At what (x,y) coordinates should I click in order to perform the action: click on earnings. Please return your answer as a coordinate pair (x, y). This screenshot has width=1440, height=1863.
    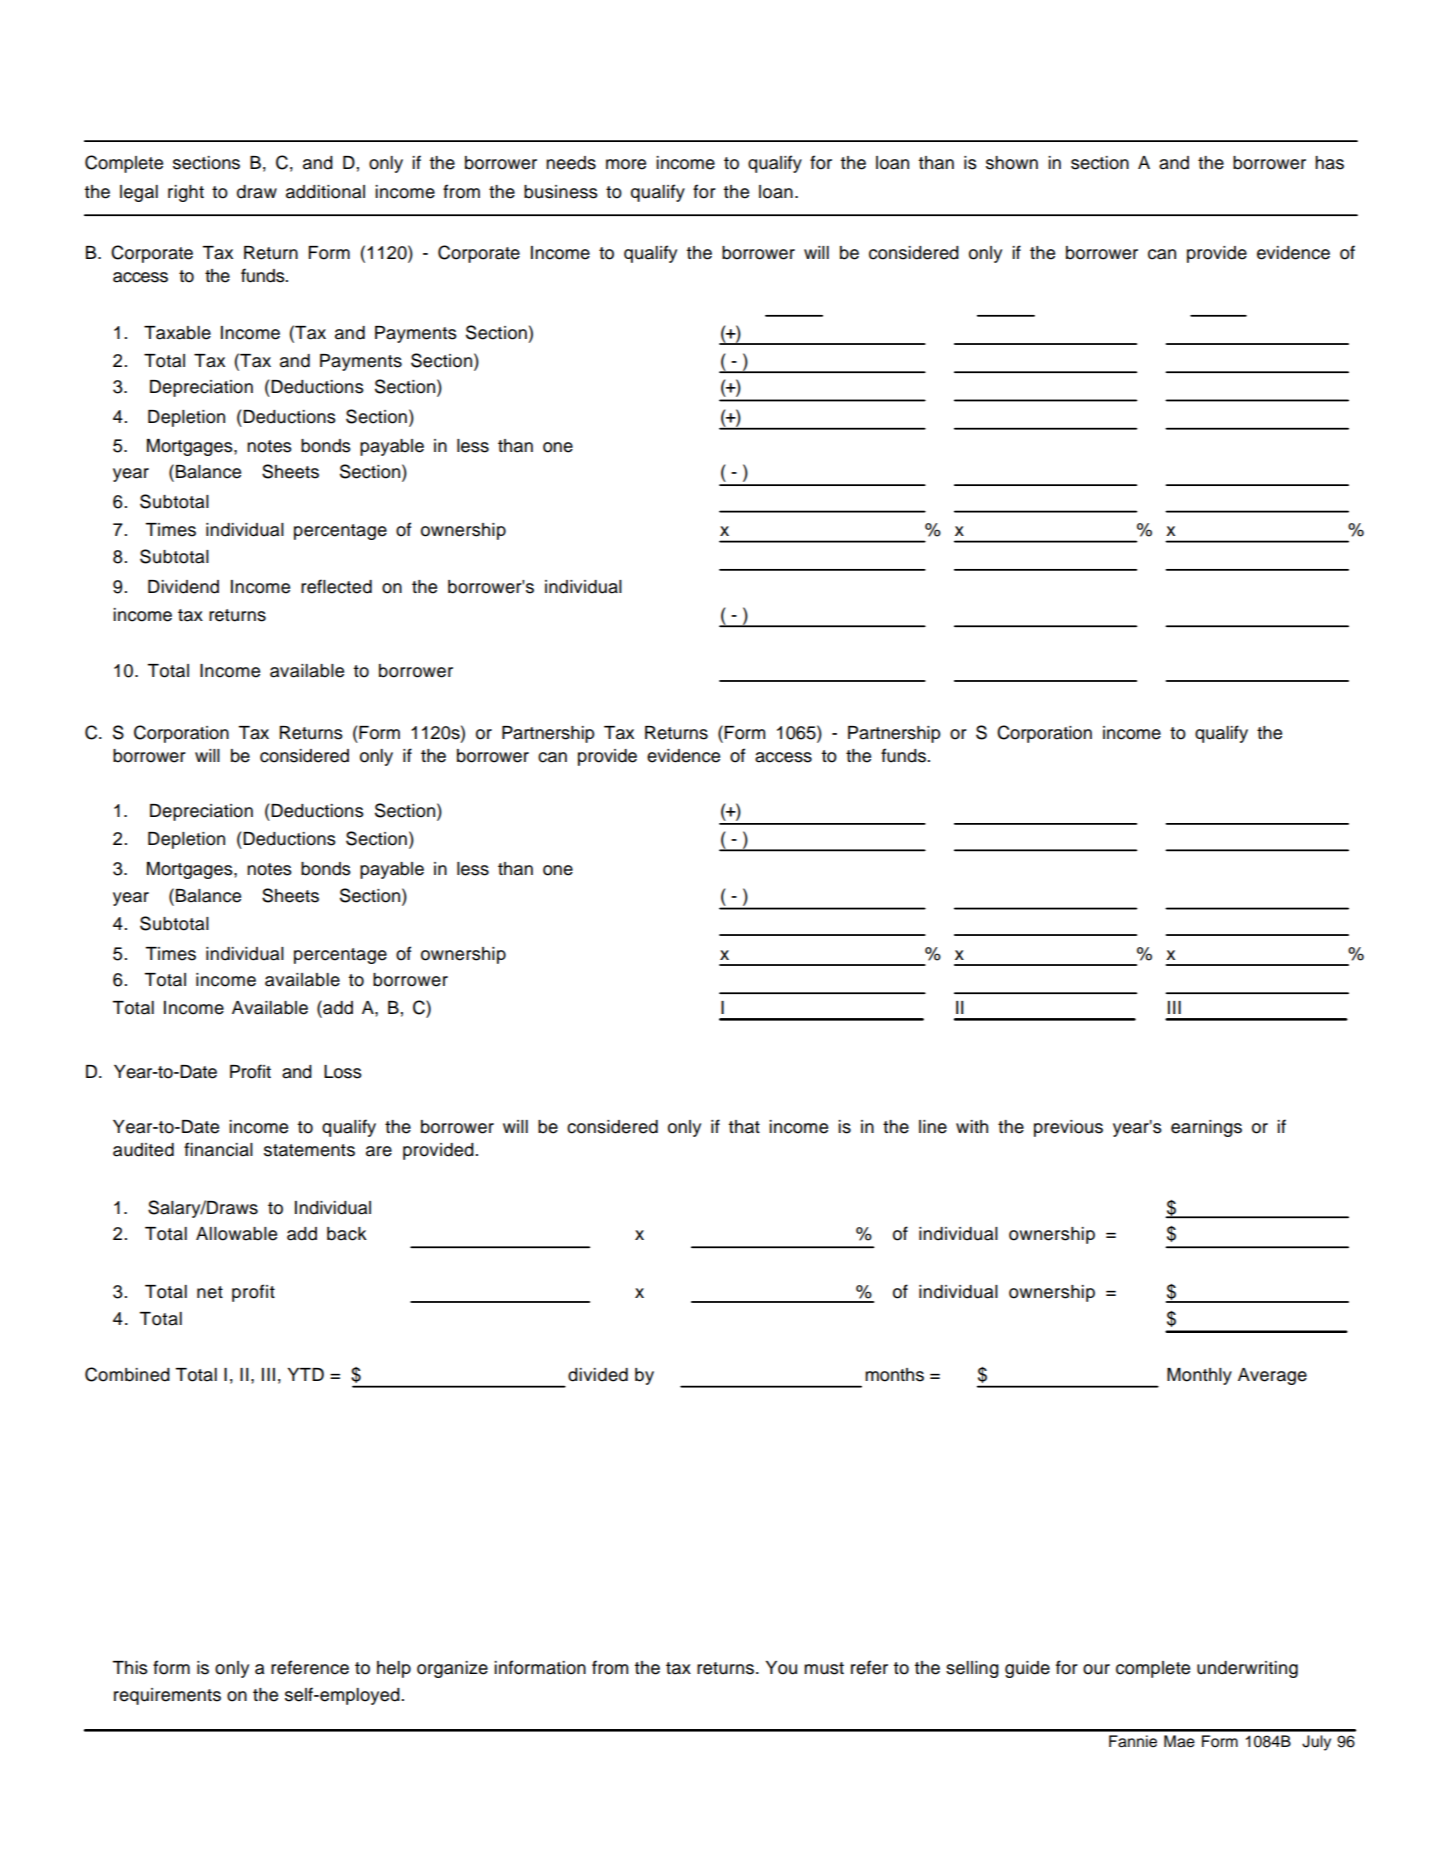
    Looking at the image, I should click on (1206, 1128).
